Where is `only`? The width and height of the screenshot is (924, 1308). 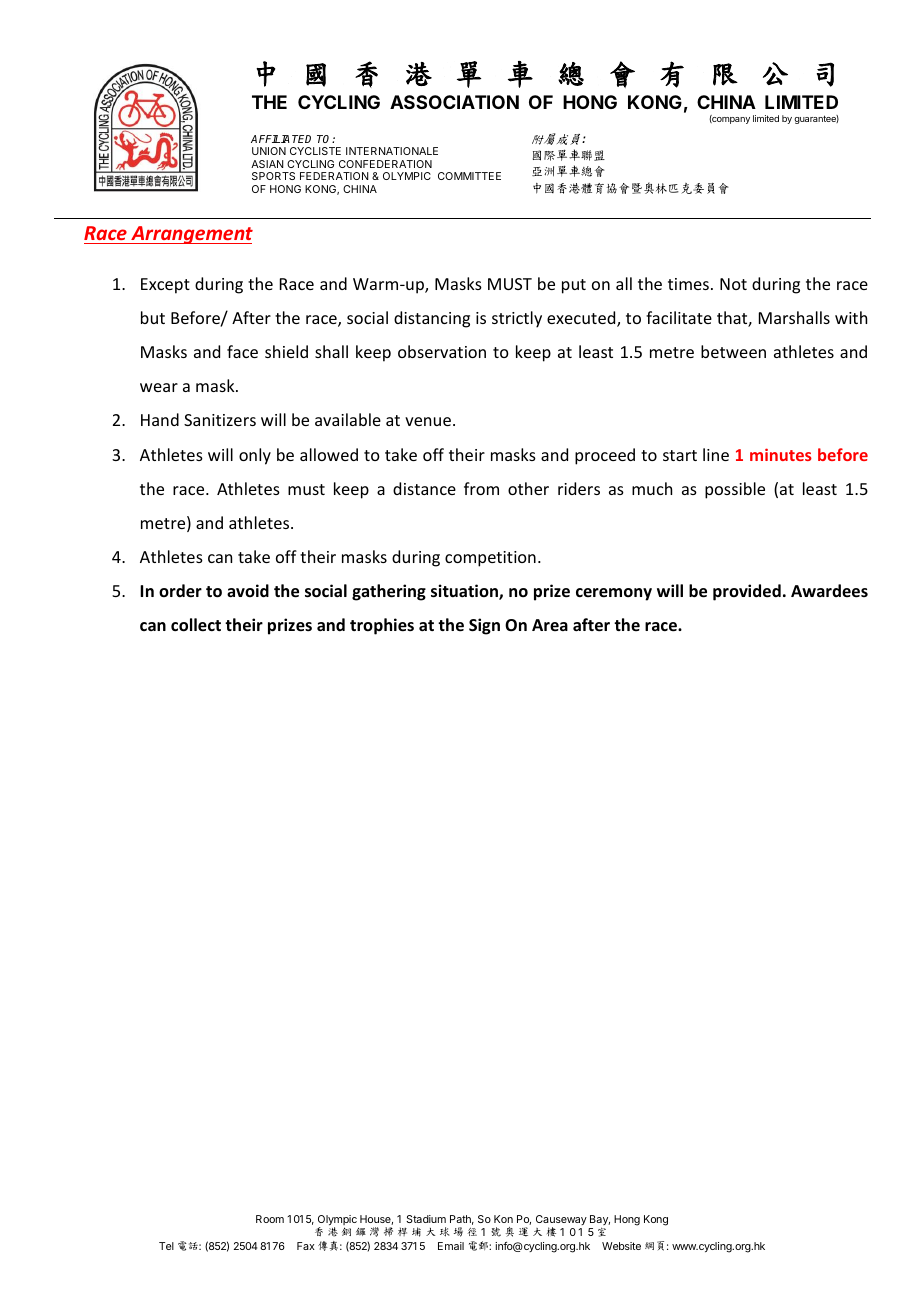
only is located at coordinates (255, 456).
